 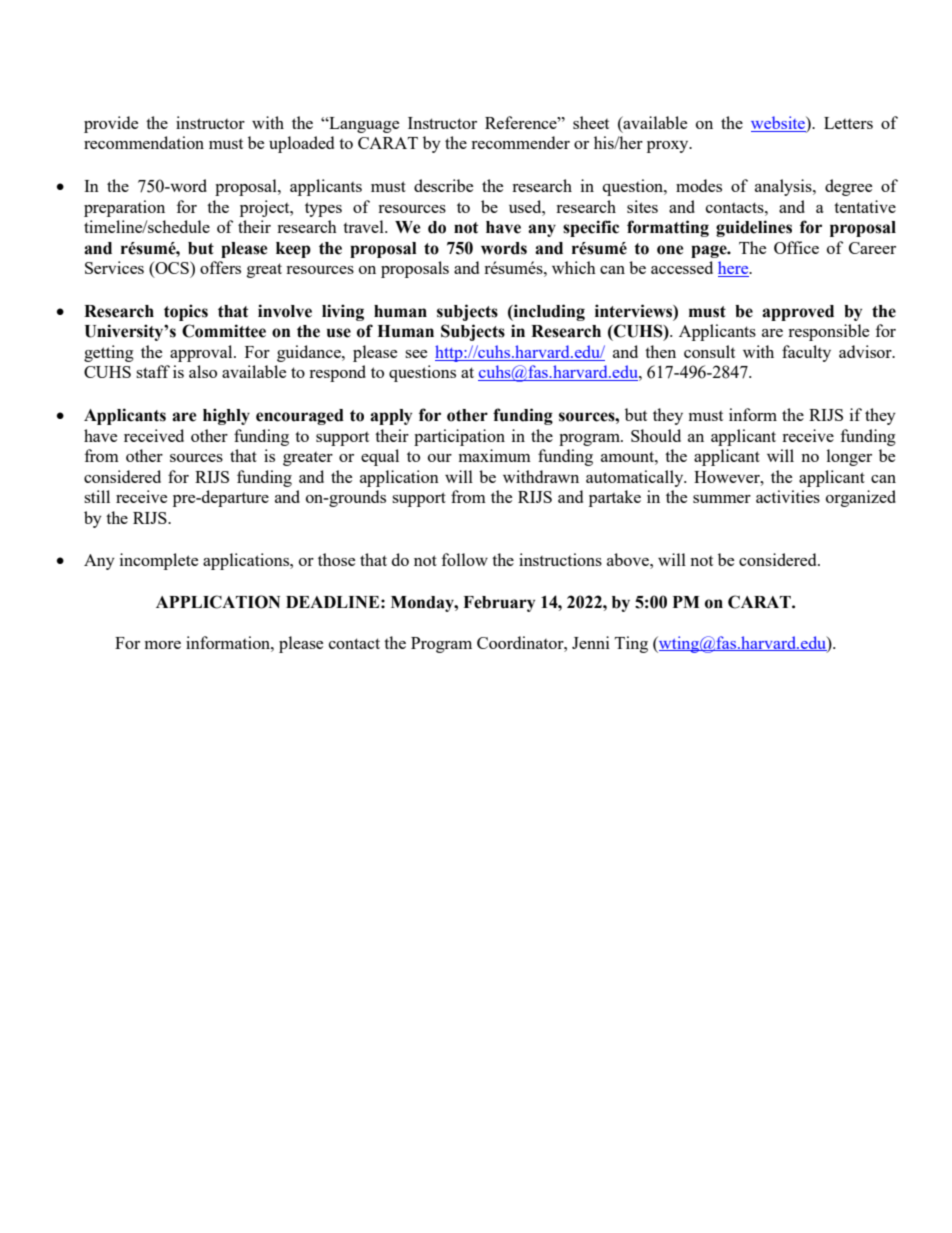 What do you see at coordinates (159, 561) in the screenshot?
I see `incomplete` at bounding box center [159, 561].
